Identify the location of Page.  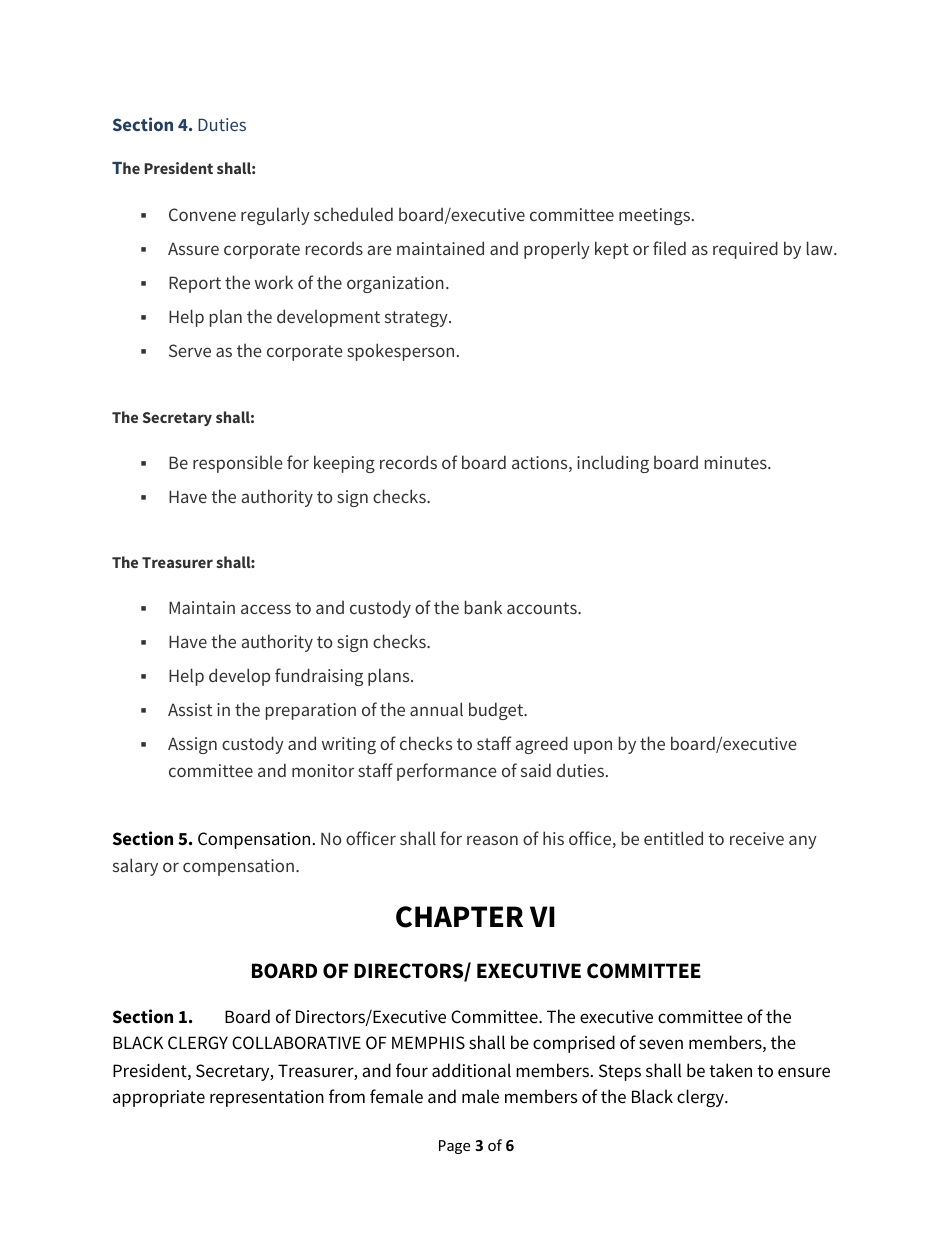
(454, 1147).
